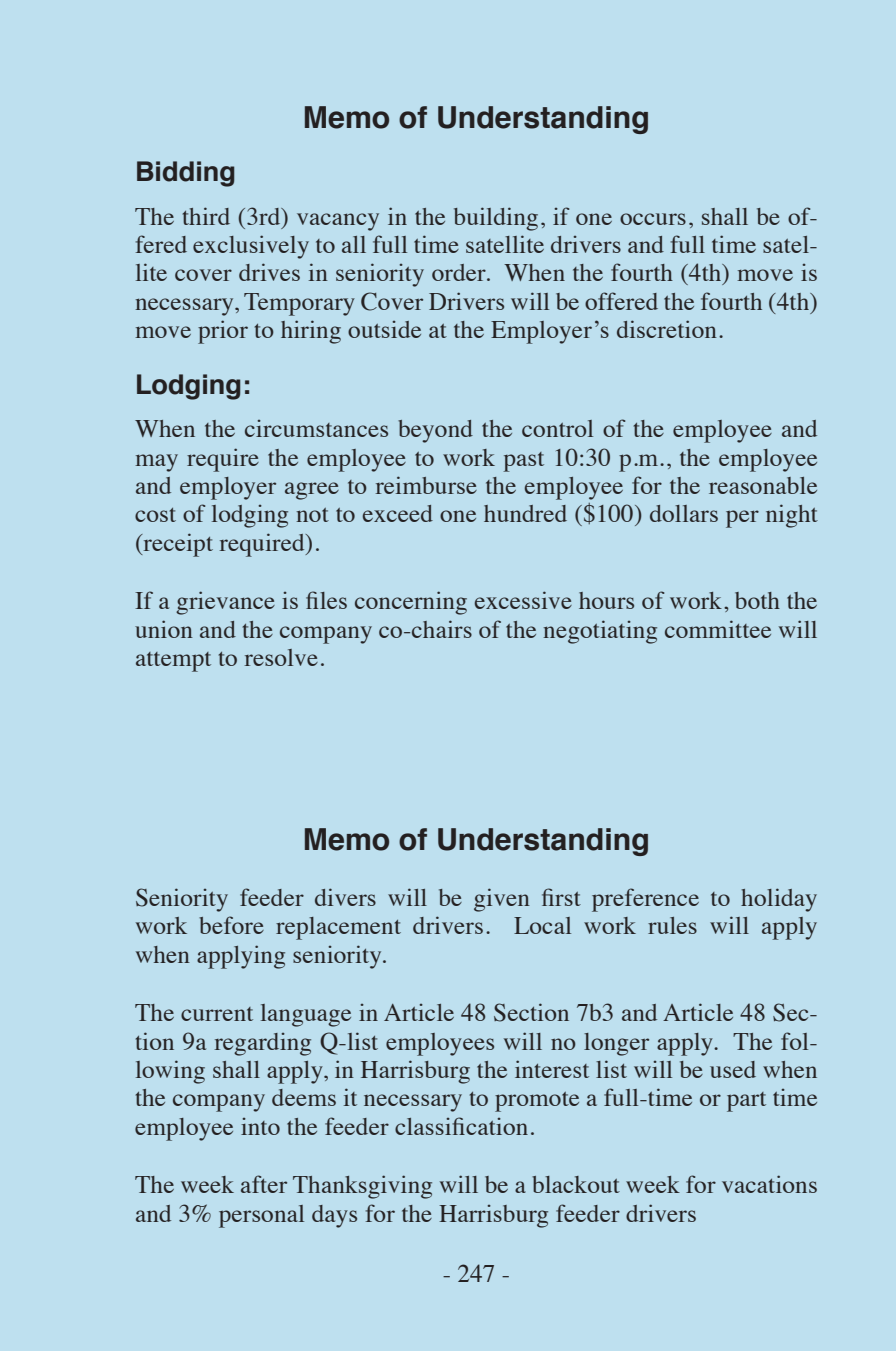 This page has height=1351, width=896. I want to click on building, so click(496, 219).
